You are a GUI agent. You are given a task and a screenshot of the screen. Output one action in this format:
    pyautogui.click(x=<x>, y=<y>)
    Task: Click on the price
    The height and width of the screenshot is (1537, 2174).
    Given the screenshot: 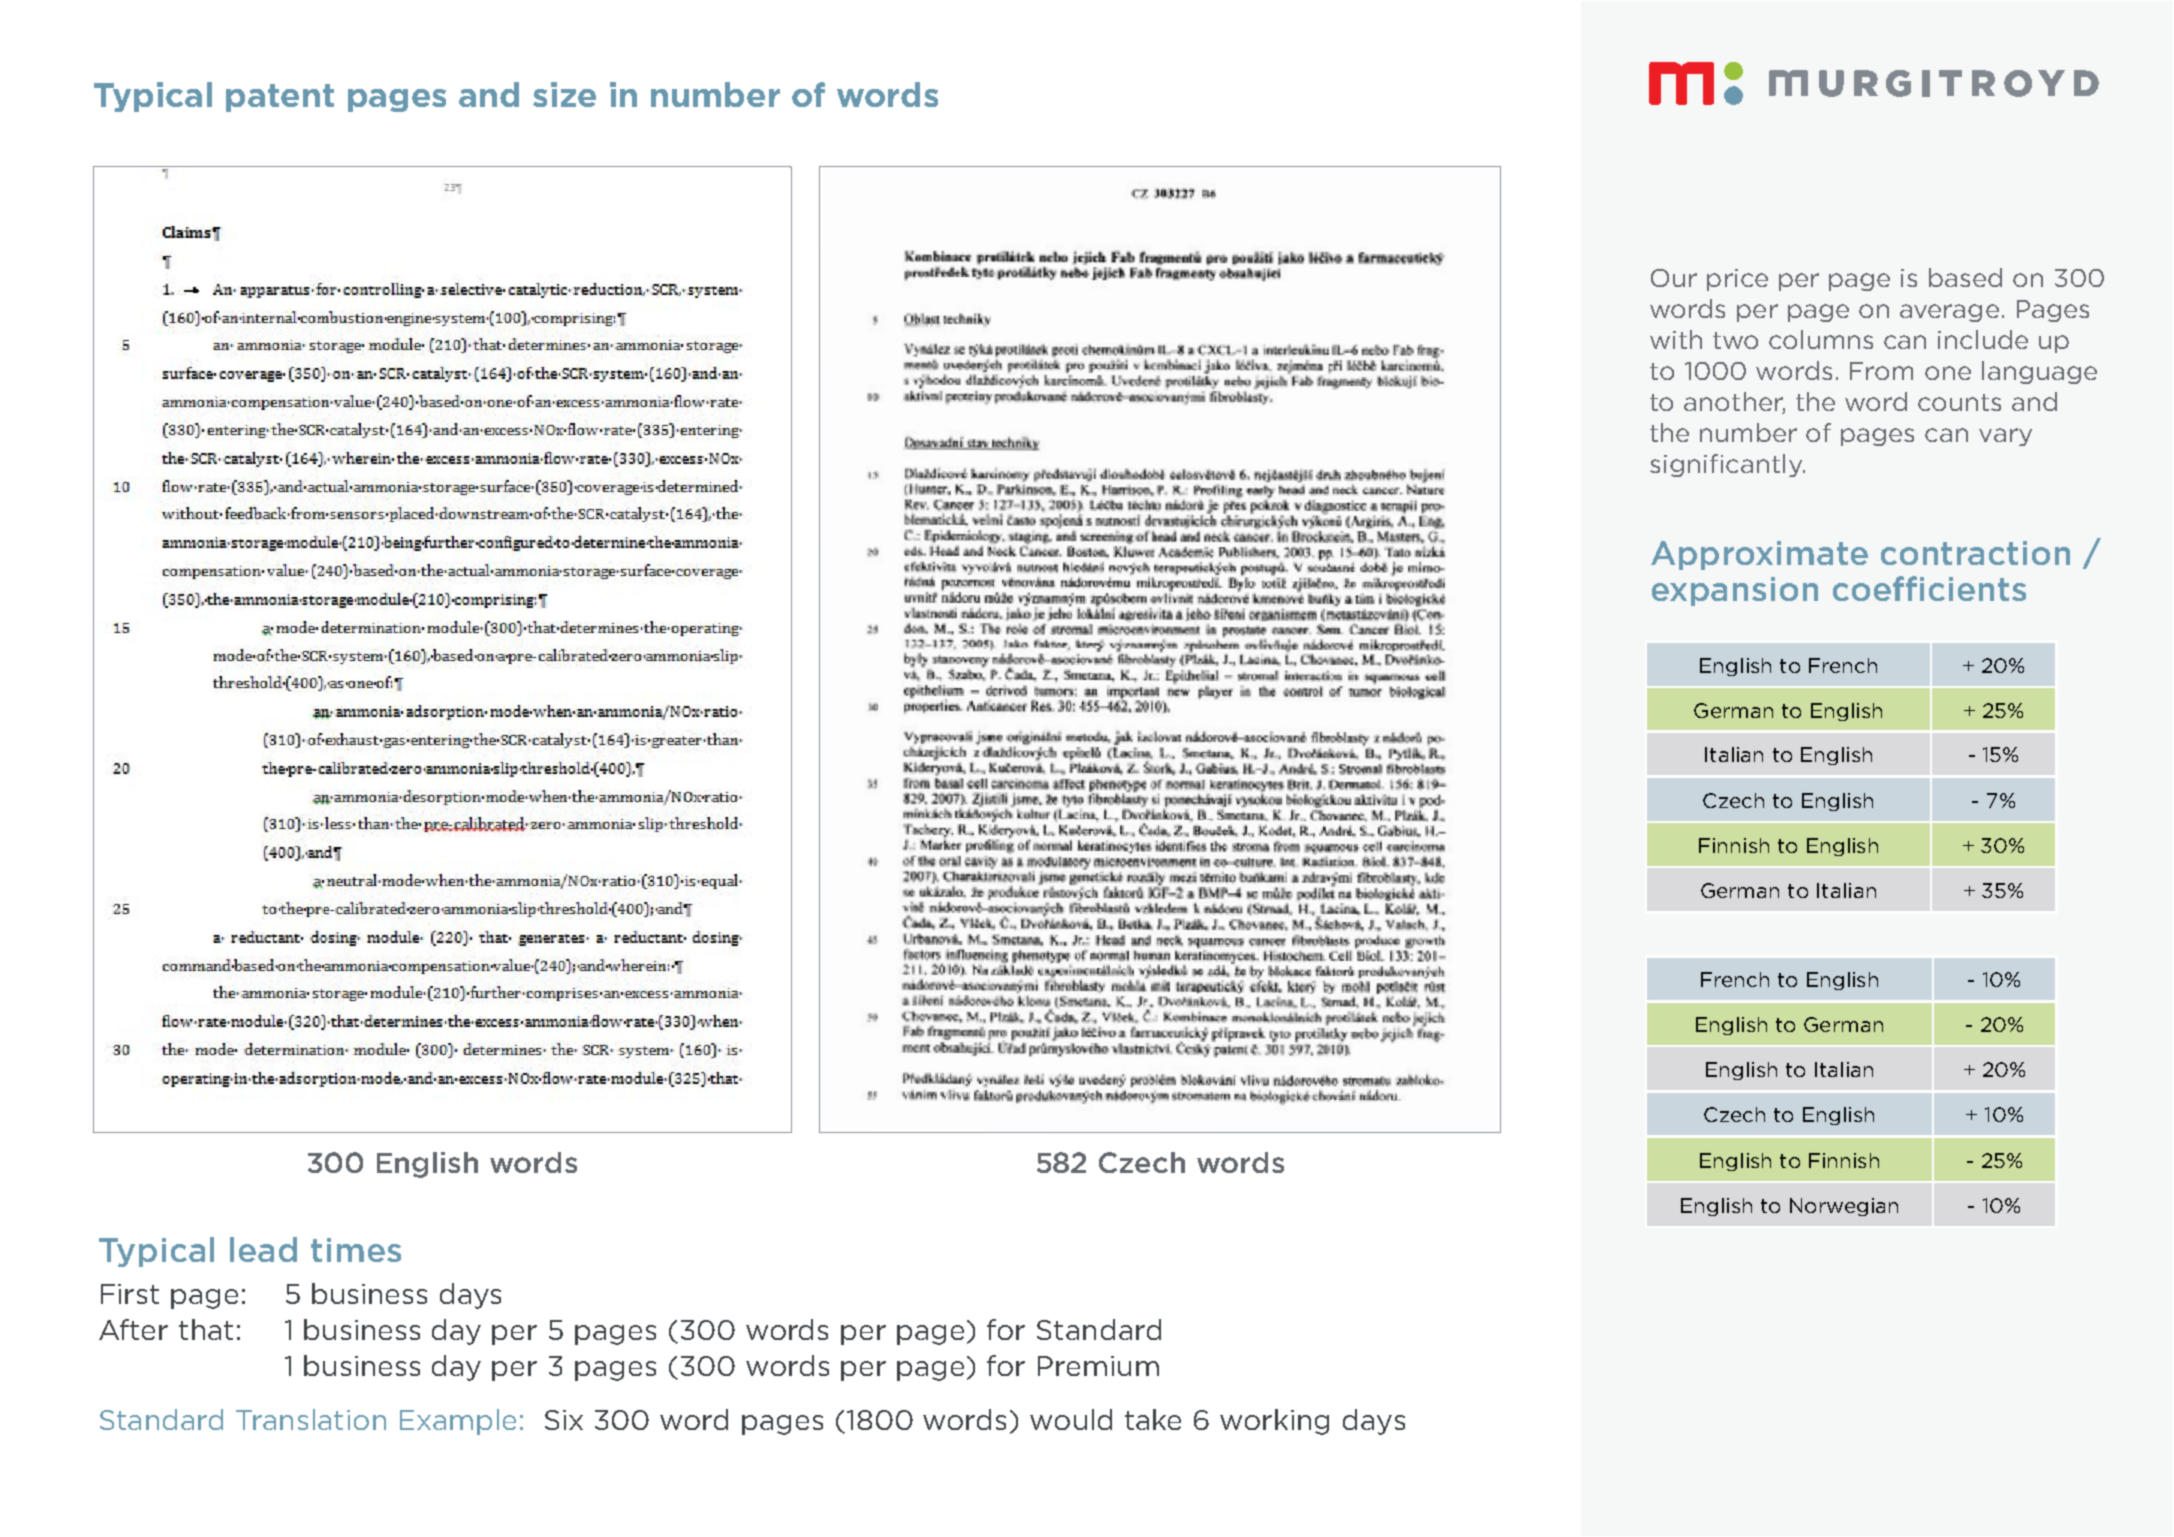 What is the action you would take?
    pyautogui.click(x=1737, y=280)
